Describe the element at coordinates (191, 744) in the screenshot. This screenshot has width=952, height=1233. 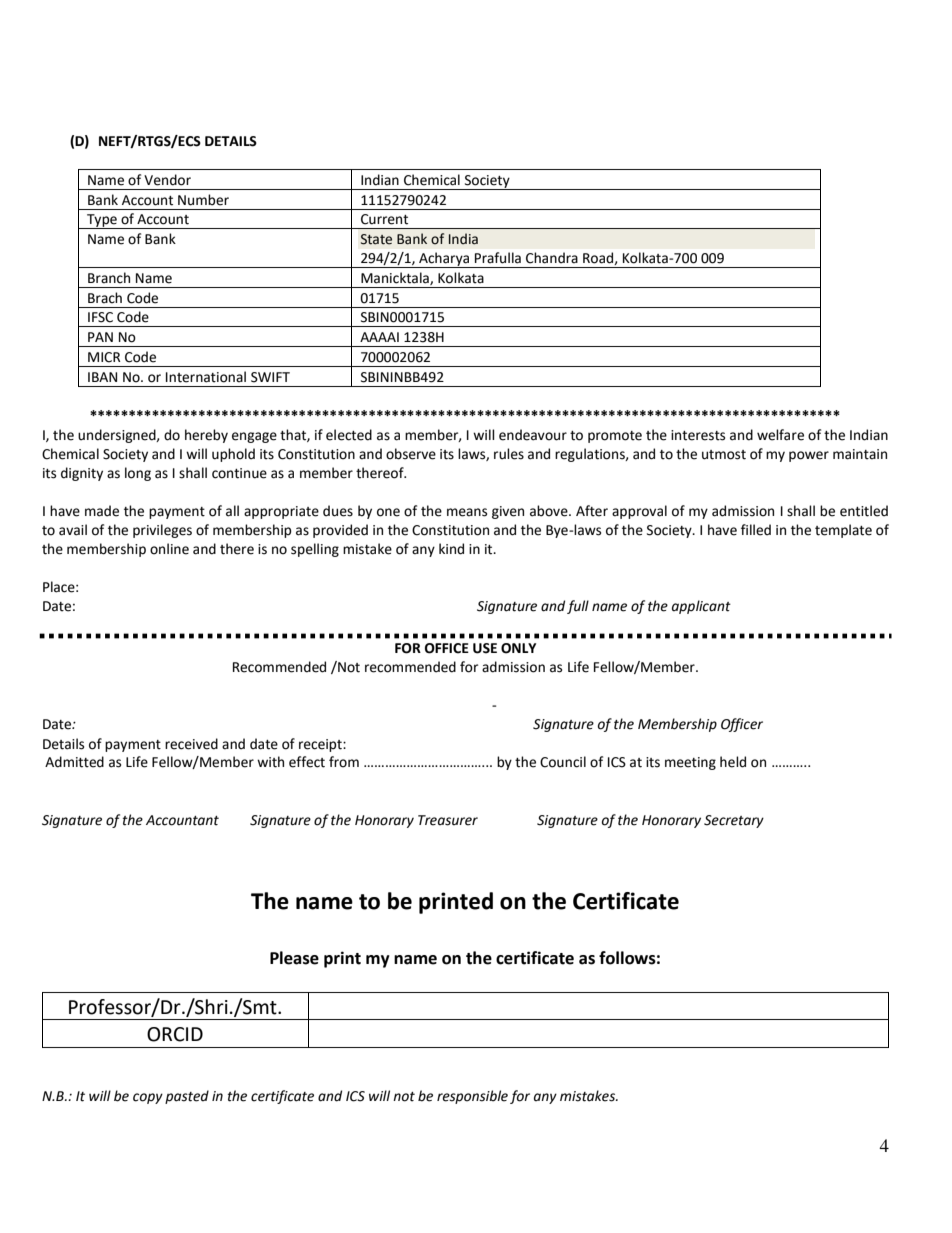
I see `received` at that location.
